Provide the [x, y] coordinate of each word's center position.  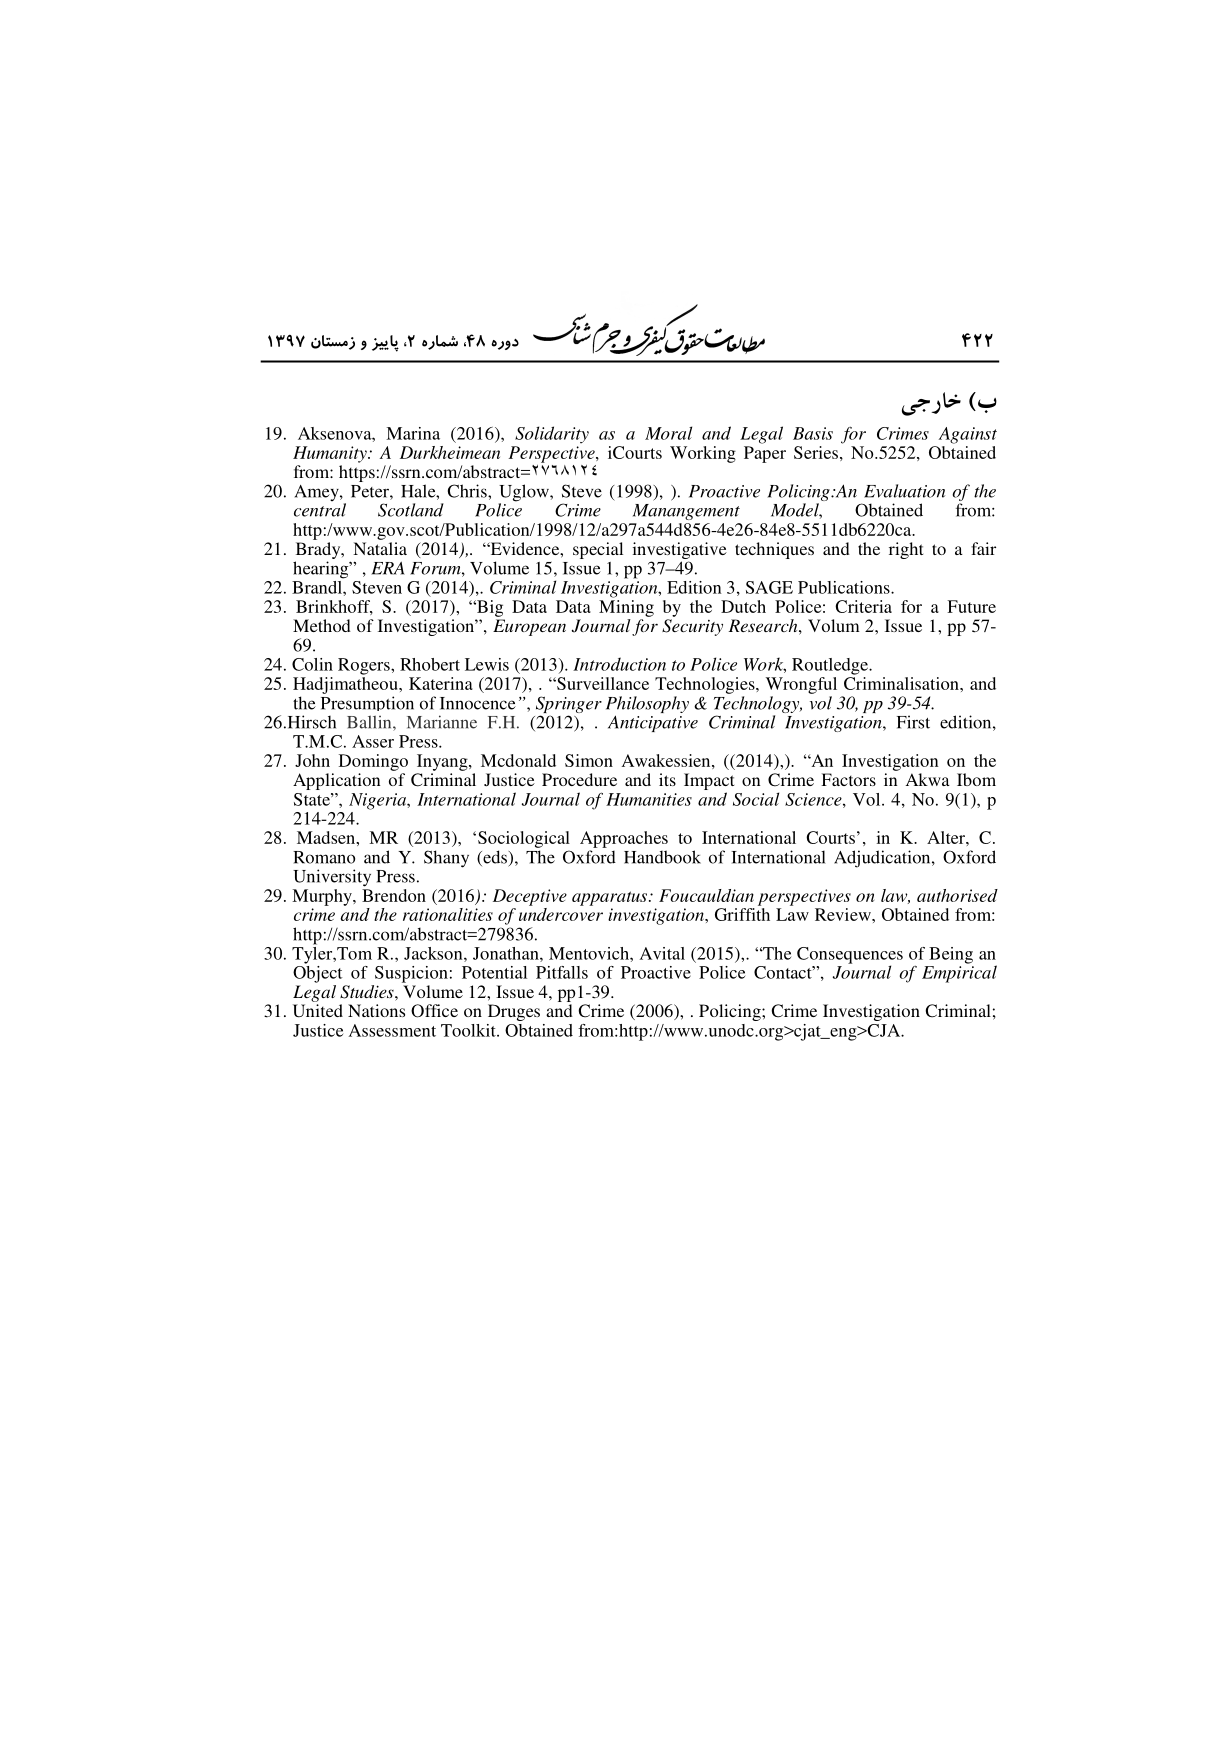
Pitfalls [562, 972]
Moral [668, 433]
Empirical [959, 973]
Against [968, 435]
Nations [376, 1010]
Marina [413, 433]
